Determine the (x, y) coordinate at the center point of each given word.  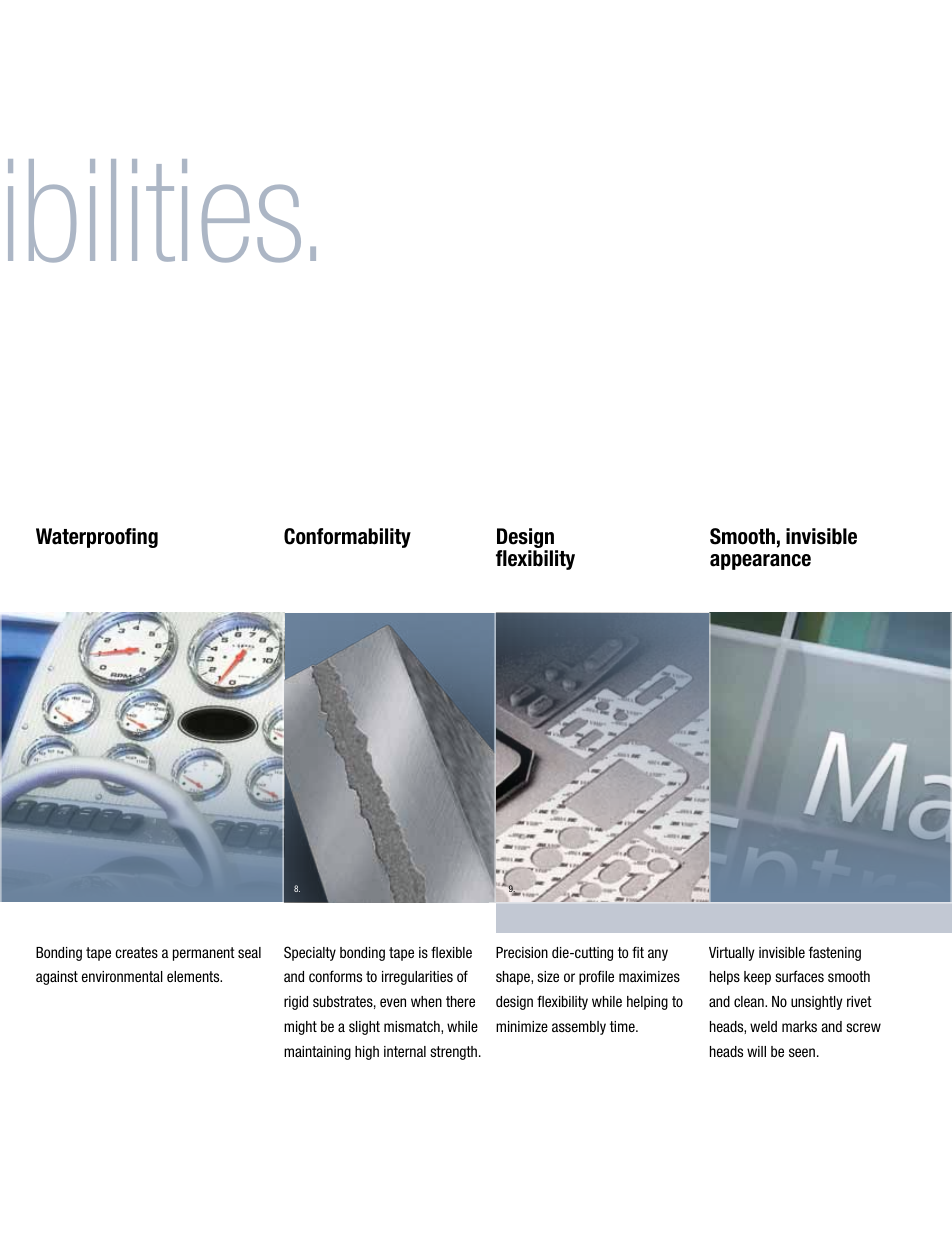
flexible (451, 952)
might (300, 1028)
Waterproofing (97, 538)
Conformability (347, 538)
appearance (760, 562)
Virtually (731, 954)
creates (136, 952)
